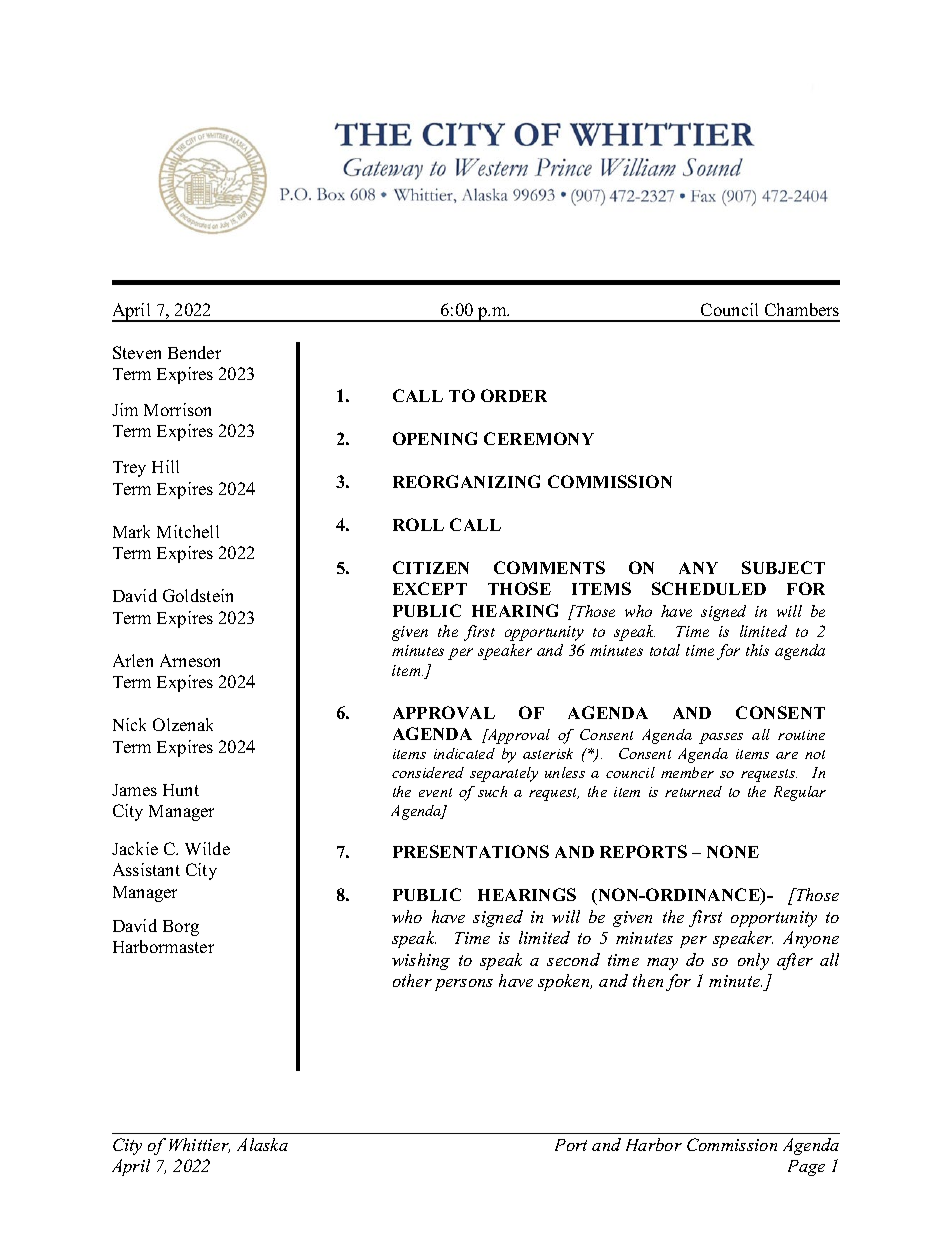  What do you see at coordinates (721, 738) in the screenshot?
I see `passes` at bounding box center [721, 738].
